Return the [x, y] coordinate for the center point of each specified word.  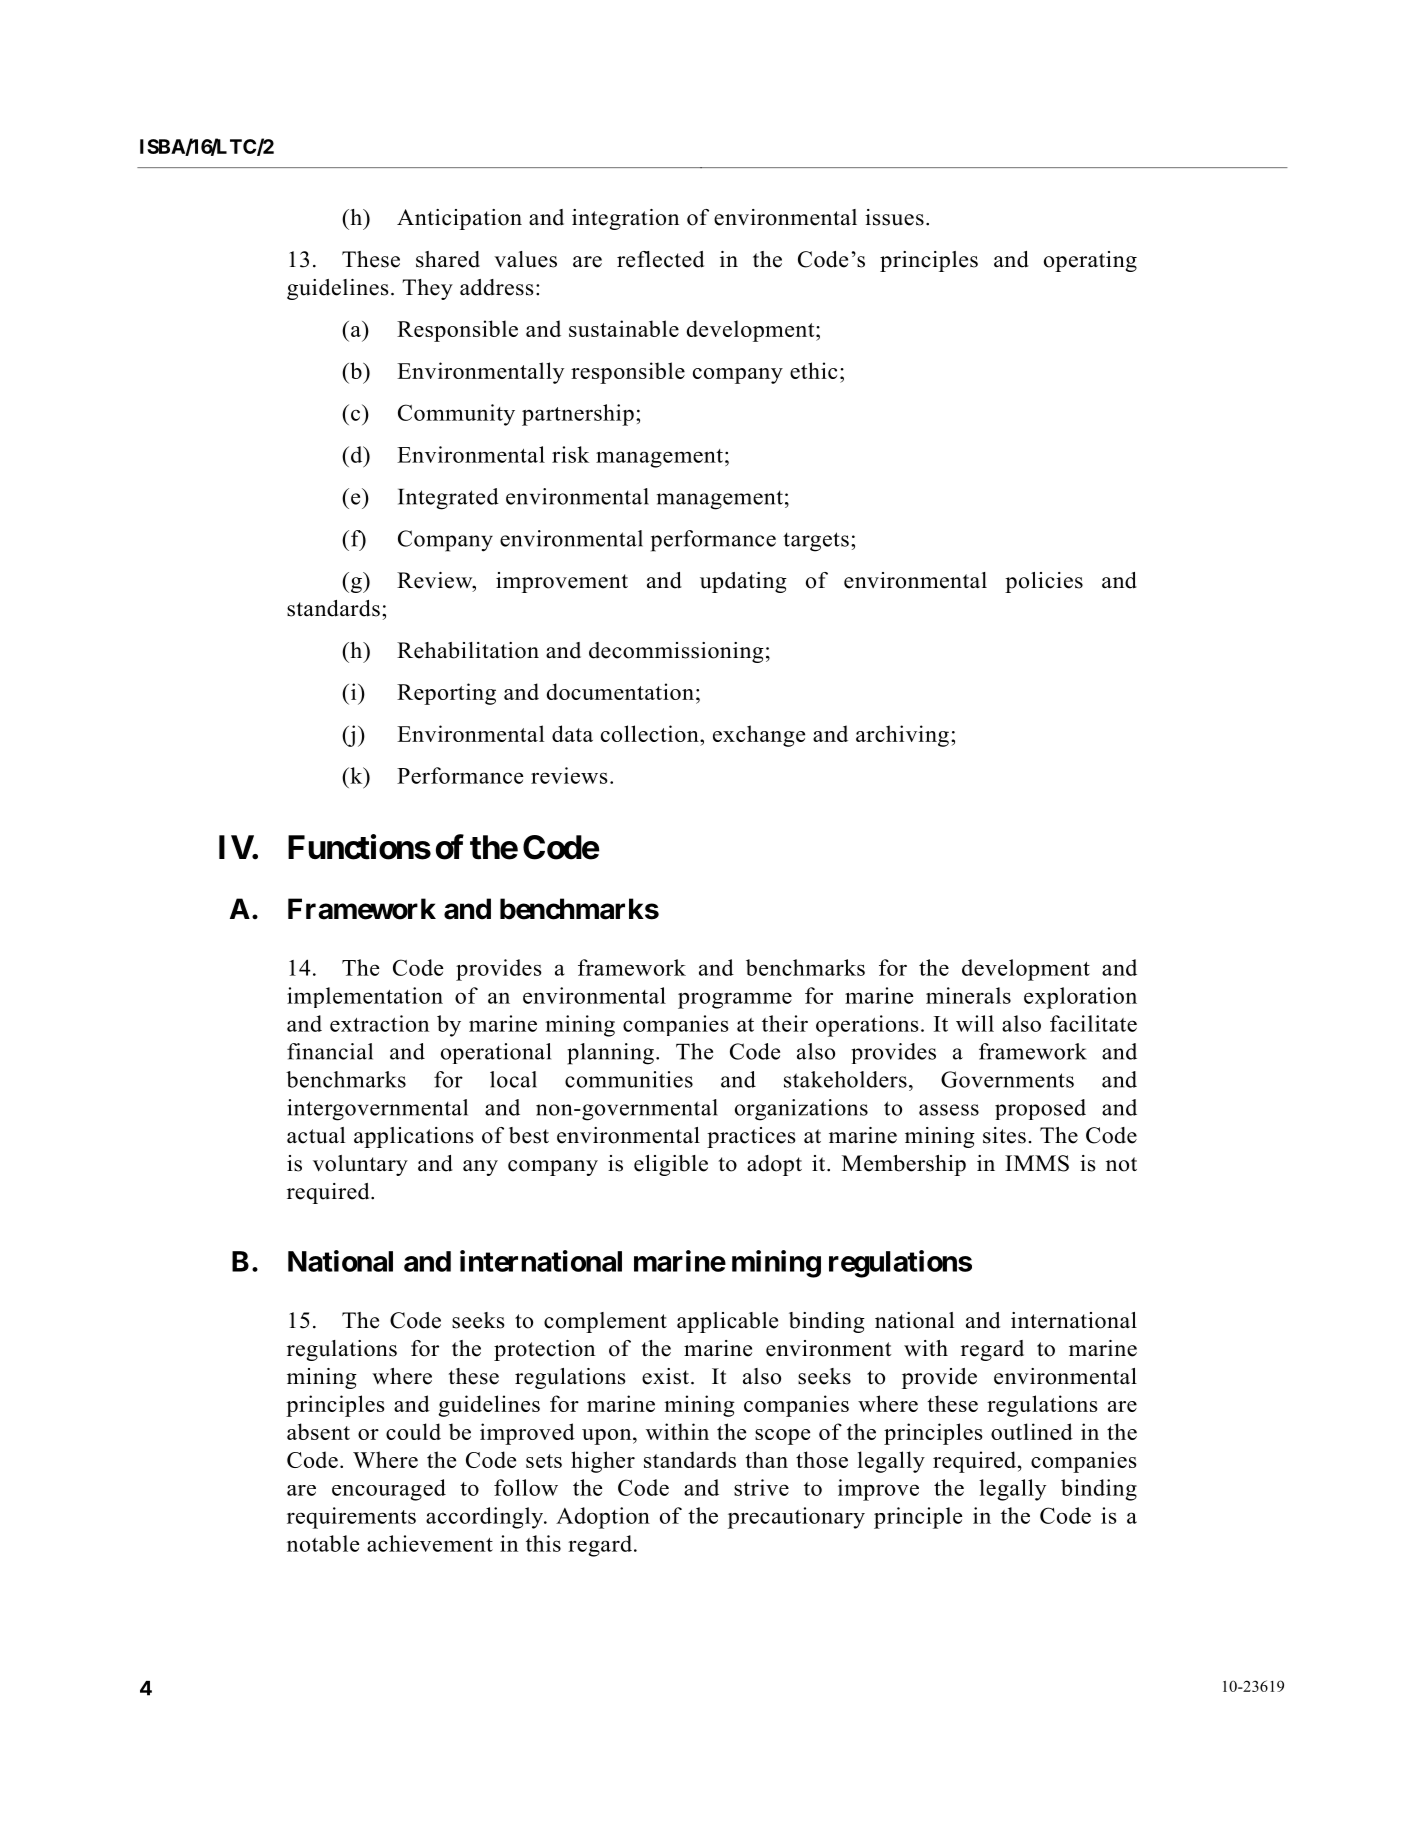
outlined [1032, 1431]
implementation [365, 997]
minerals [968, 995]
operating [1090, 261]
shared [448, 259]
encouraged [389, 1490]
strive [761, 1487]
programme [735, 1000]
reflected [660, 259]
